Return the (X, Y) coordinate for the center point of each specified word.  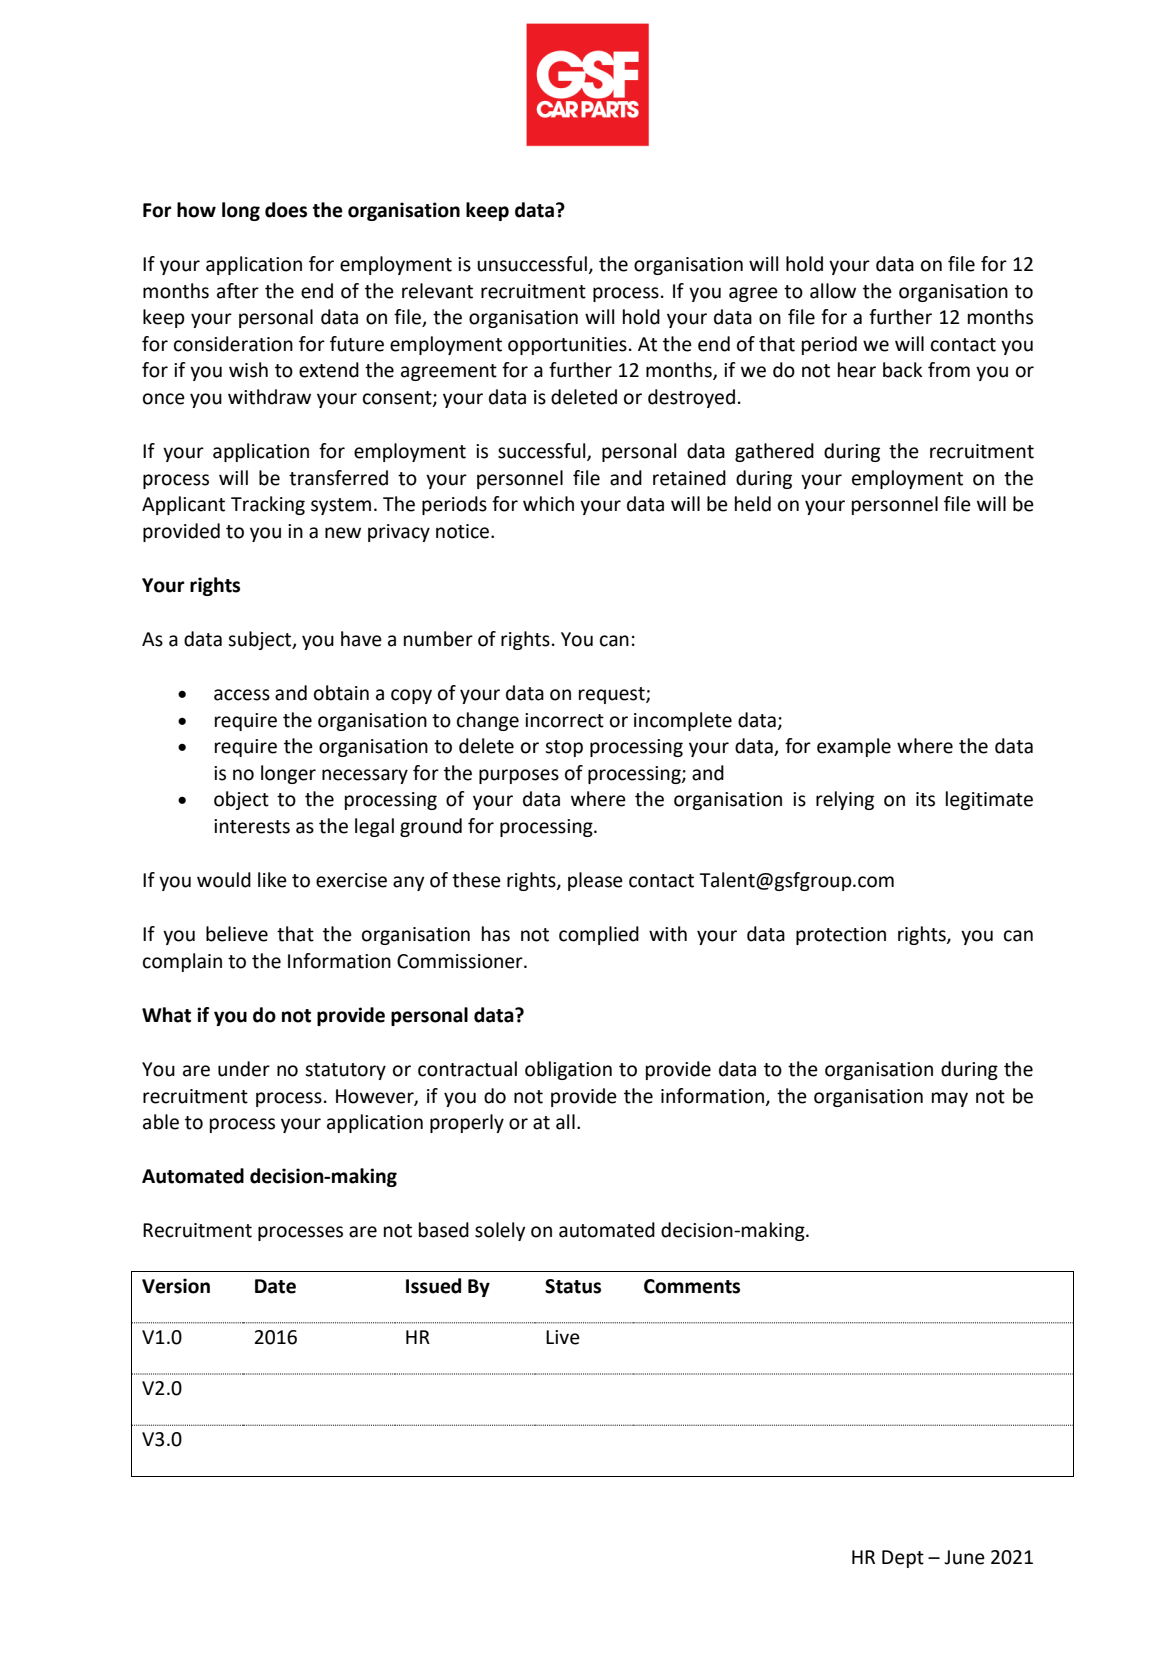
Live (563, 1337)
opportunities (567, 346)
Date (275, 1286)
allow (833, 291)
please (595, 881)
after (238, 291)
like (272, 880)
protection (841, 936)
